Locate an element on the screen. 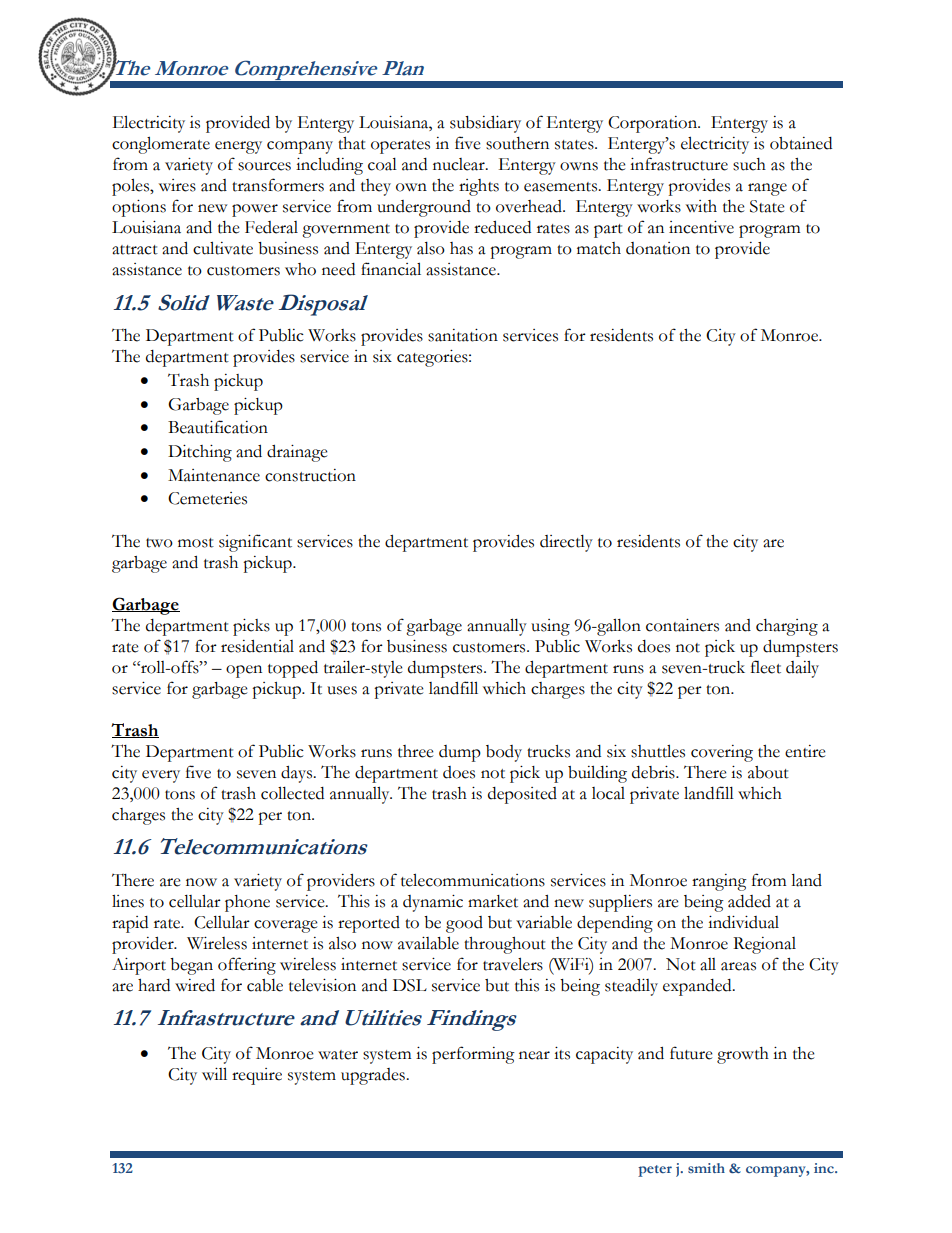  Beautification is located at coordinates (218, 427).
